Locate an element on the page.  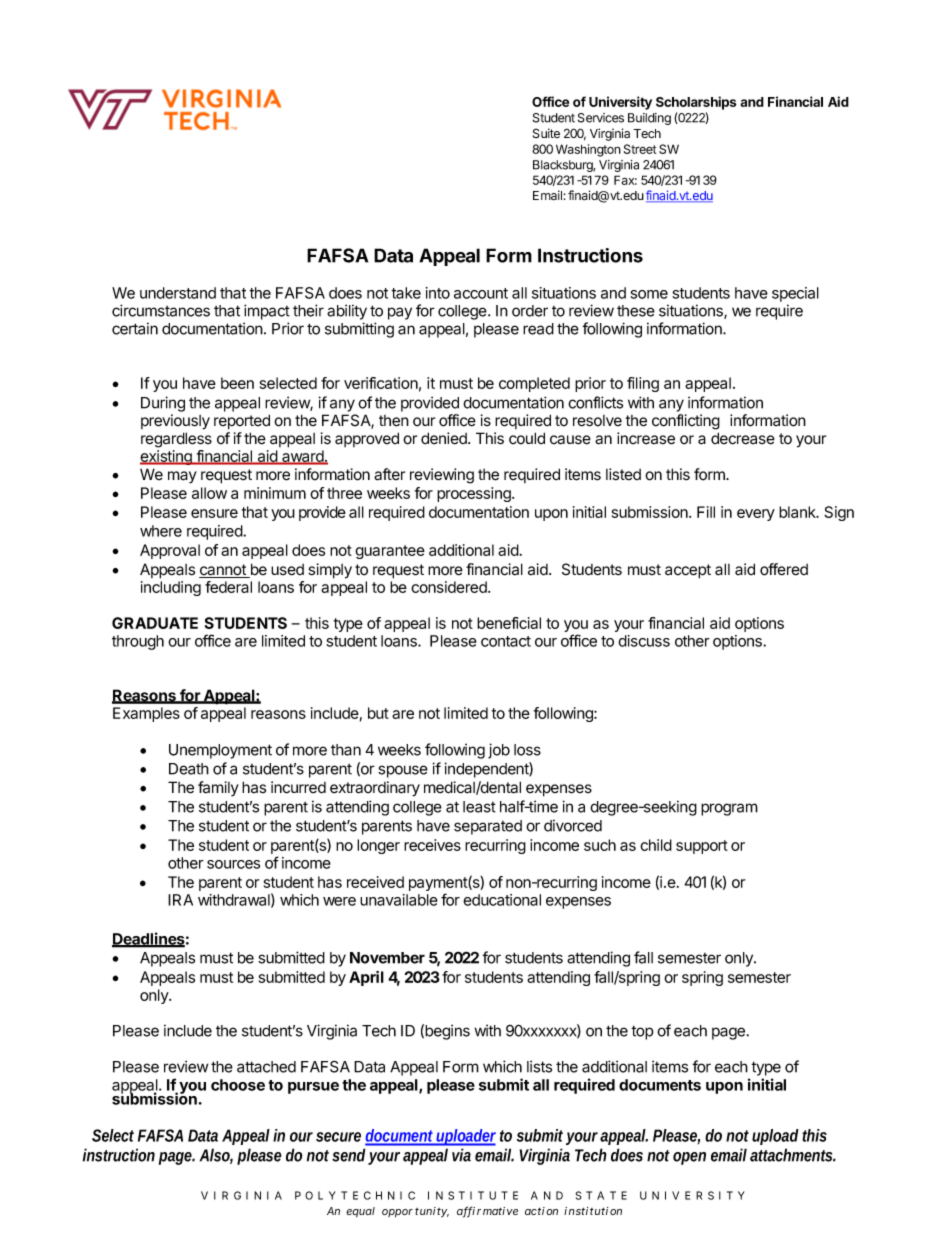
support is located at coordinates (702, 847).
